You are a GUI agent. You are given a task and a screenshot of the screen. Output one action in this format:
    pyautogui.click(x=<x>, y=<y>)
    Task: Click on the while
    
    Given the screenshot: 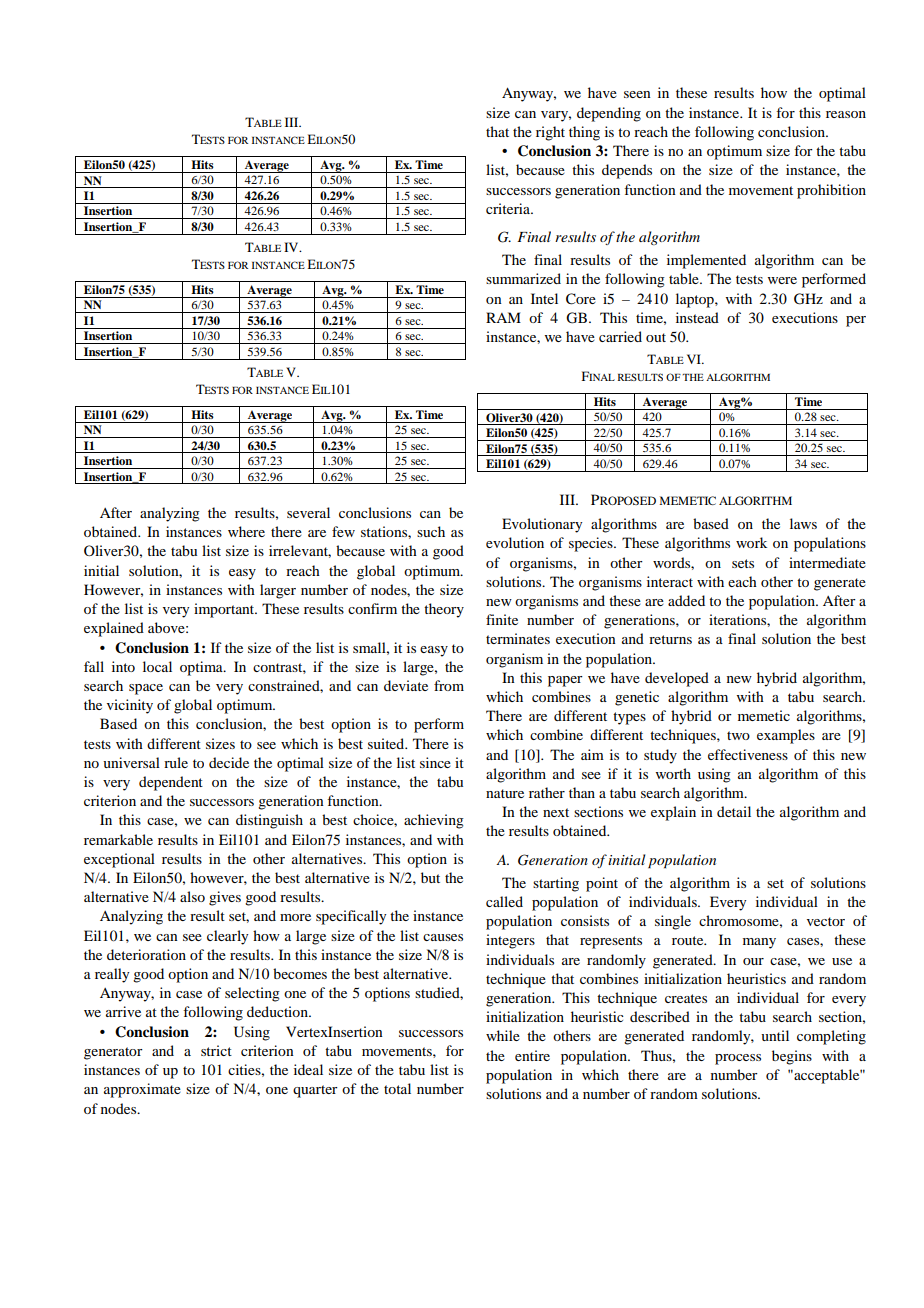 What is the action you would take?
    pyautogui.click(x=503, y=1035)
